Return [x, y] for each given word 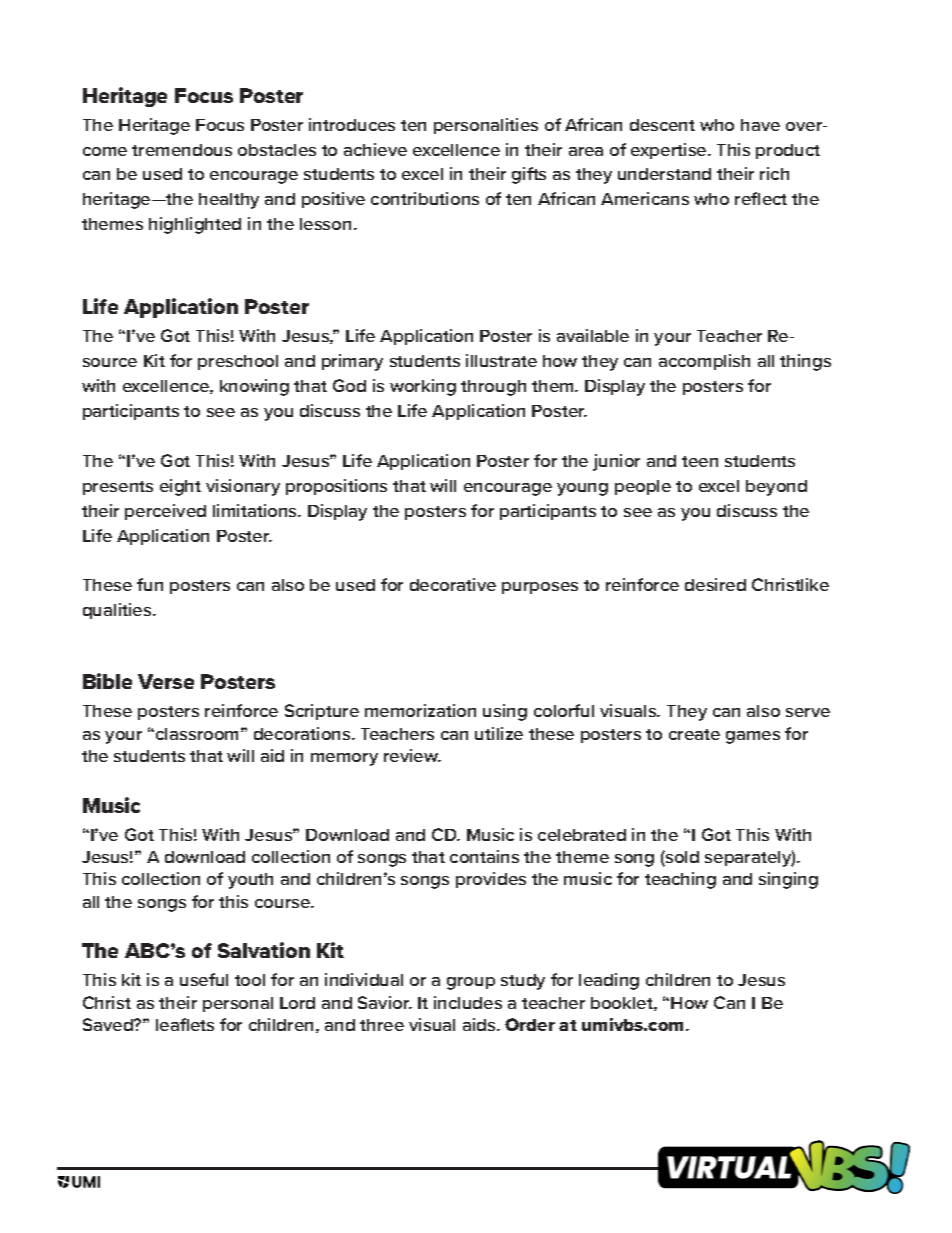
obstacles [277, 150]
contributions [425, 198]
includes [468, 1002]
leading [609, 981]
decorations [303, 733]
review [412, 755]
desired [715, 584]
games [753, 737]
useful [204, 979]
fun [150, 584]
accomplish [704, 362]
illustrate [501, 360]
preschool [238, 362]
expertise [670, 151]
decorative [453, 584]
